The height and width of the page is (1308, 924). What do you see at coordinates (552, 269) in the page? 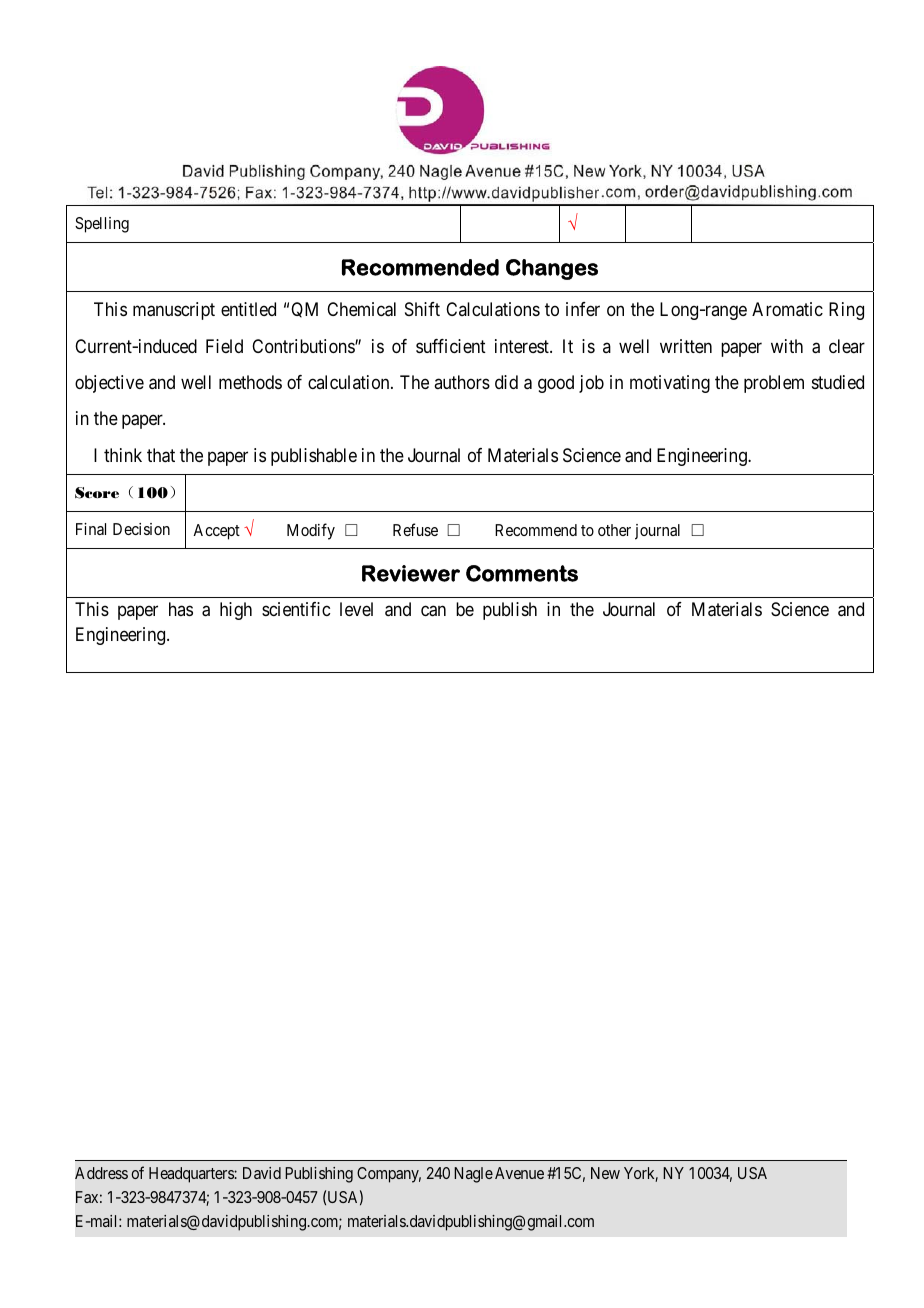
I see `Changes` at bounding box center [552, 269].
